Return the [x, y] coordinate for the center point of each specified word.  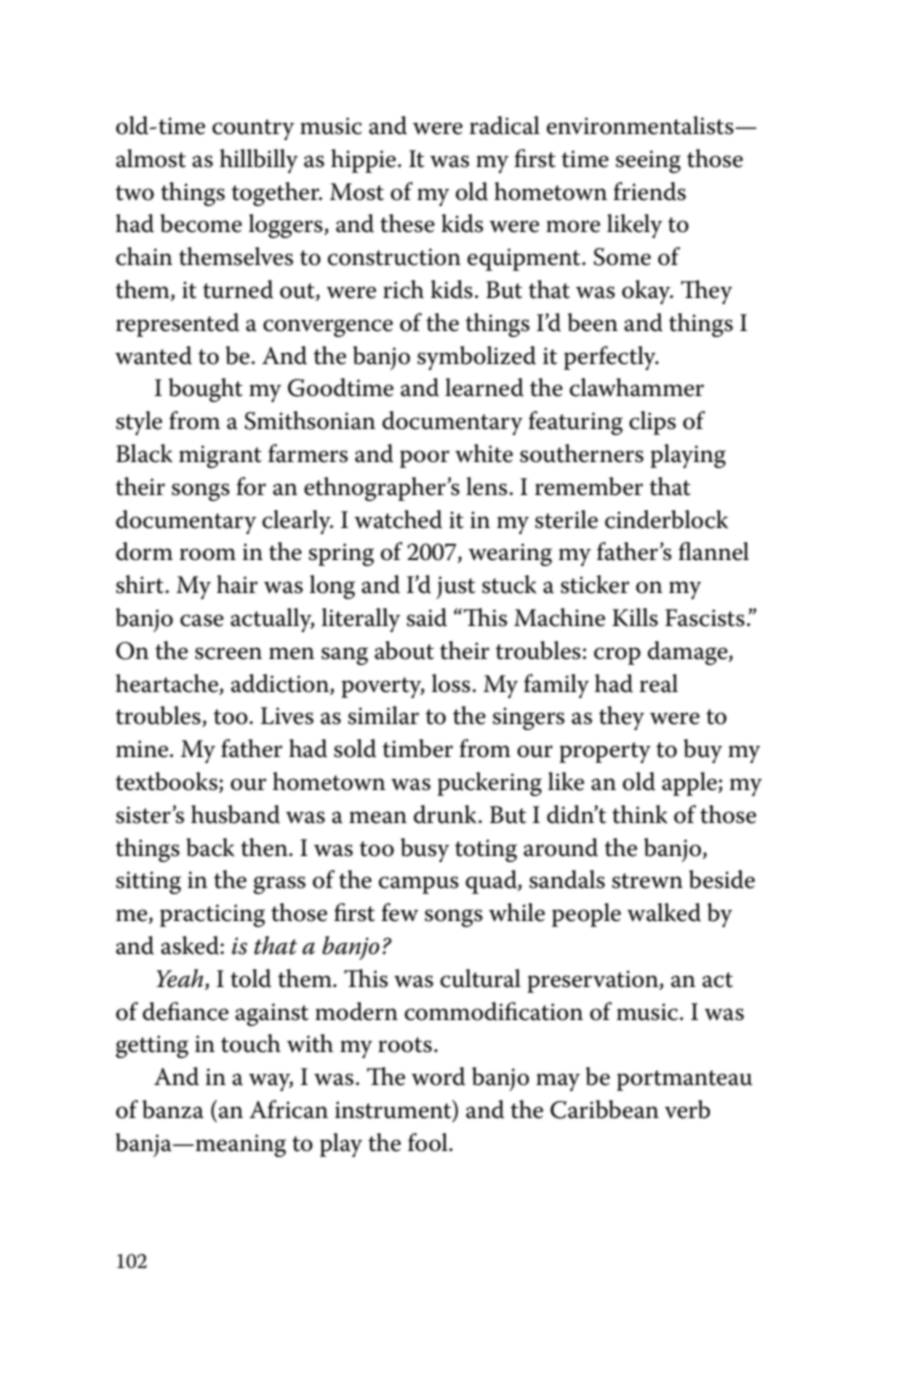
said [427, 617]
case [202, 620]
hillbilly [259, 161]
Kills [635, 617]
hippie [363, 161]
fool [429, 1142]
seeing [648, 161]
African [288, 1109]
